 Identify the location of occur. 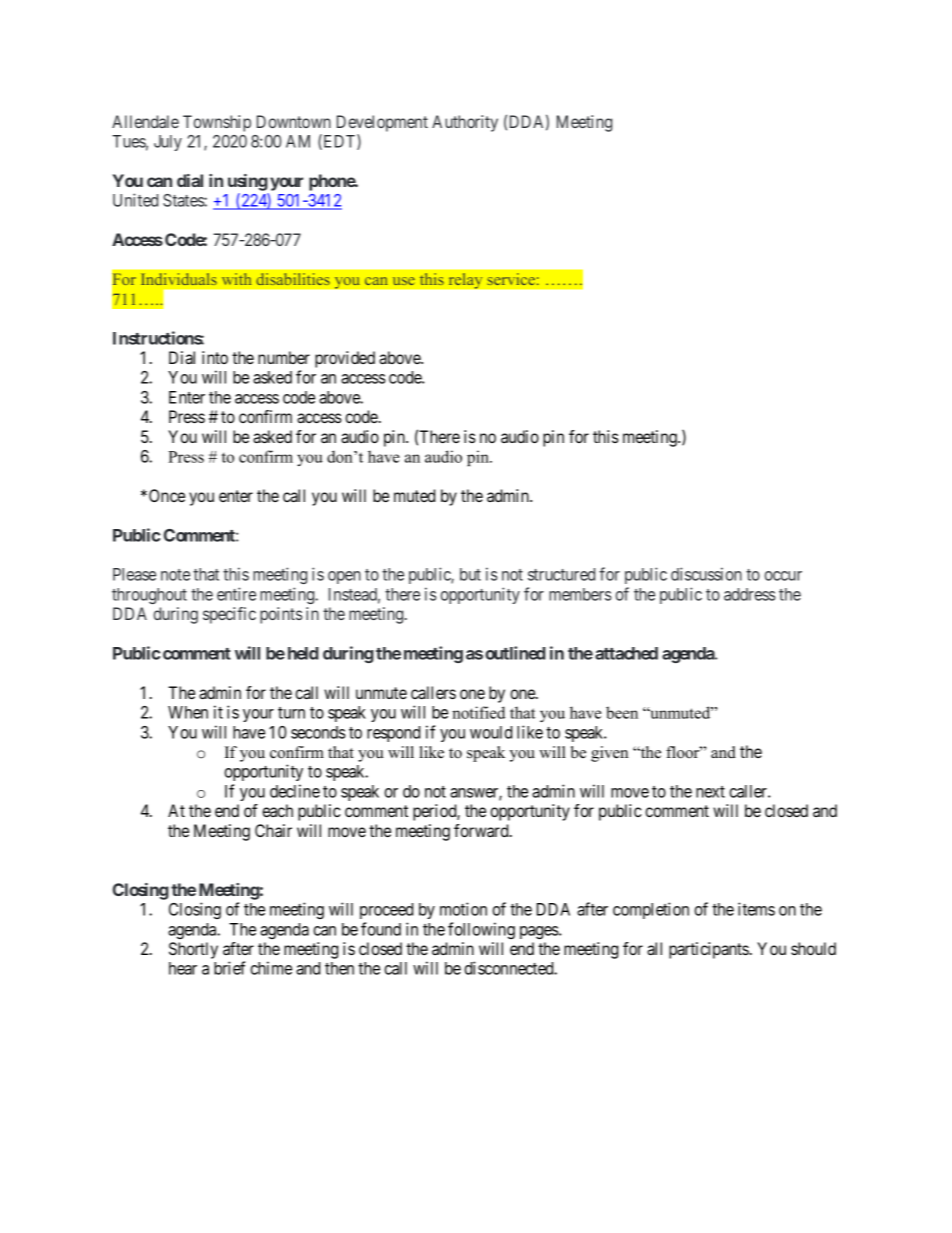
(783, 576).
